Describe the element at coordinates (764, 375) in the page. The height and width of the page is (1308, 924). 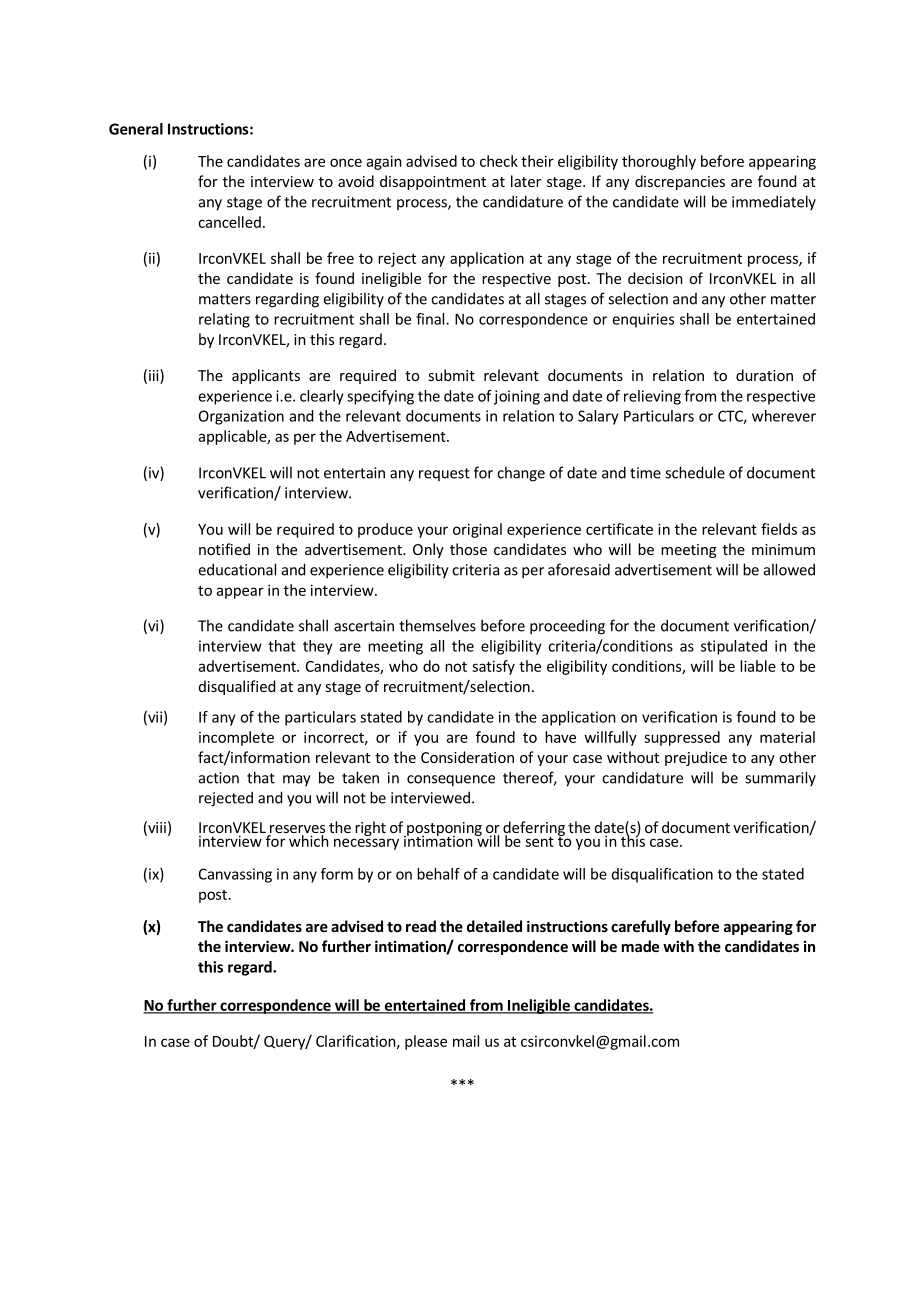
I see `duration` at that location.
